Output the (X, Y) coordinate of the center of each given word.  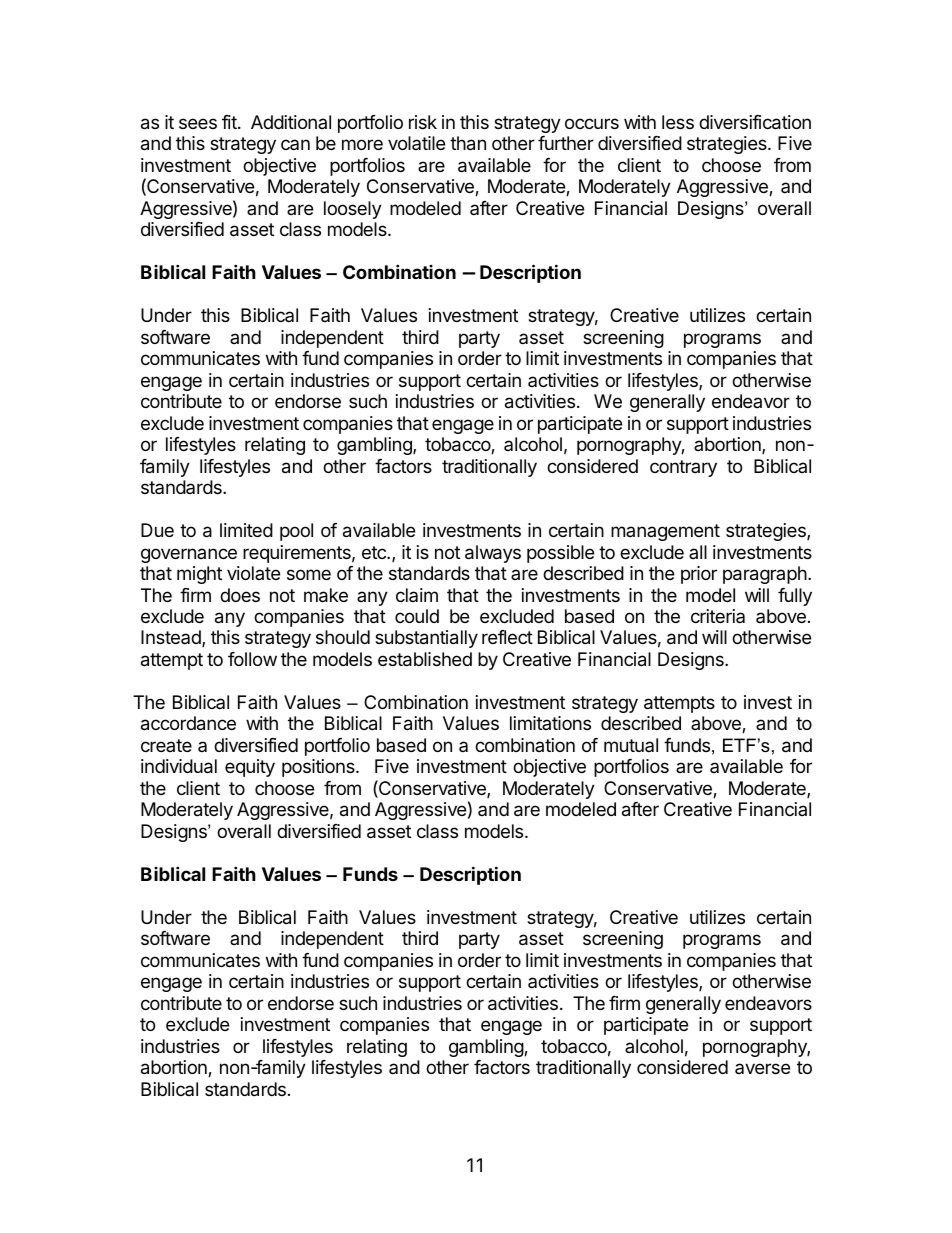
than (468, 143)
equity (250, 768)
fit (230, 122)
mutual (631, 745)
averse (762, 1068)
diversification (755, 122)
